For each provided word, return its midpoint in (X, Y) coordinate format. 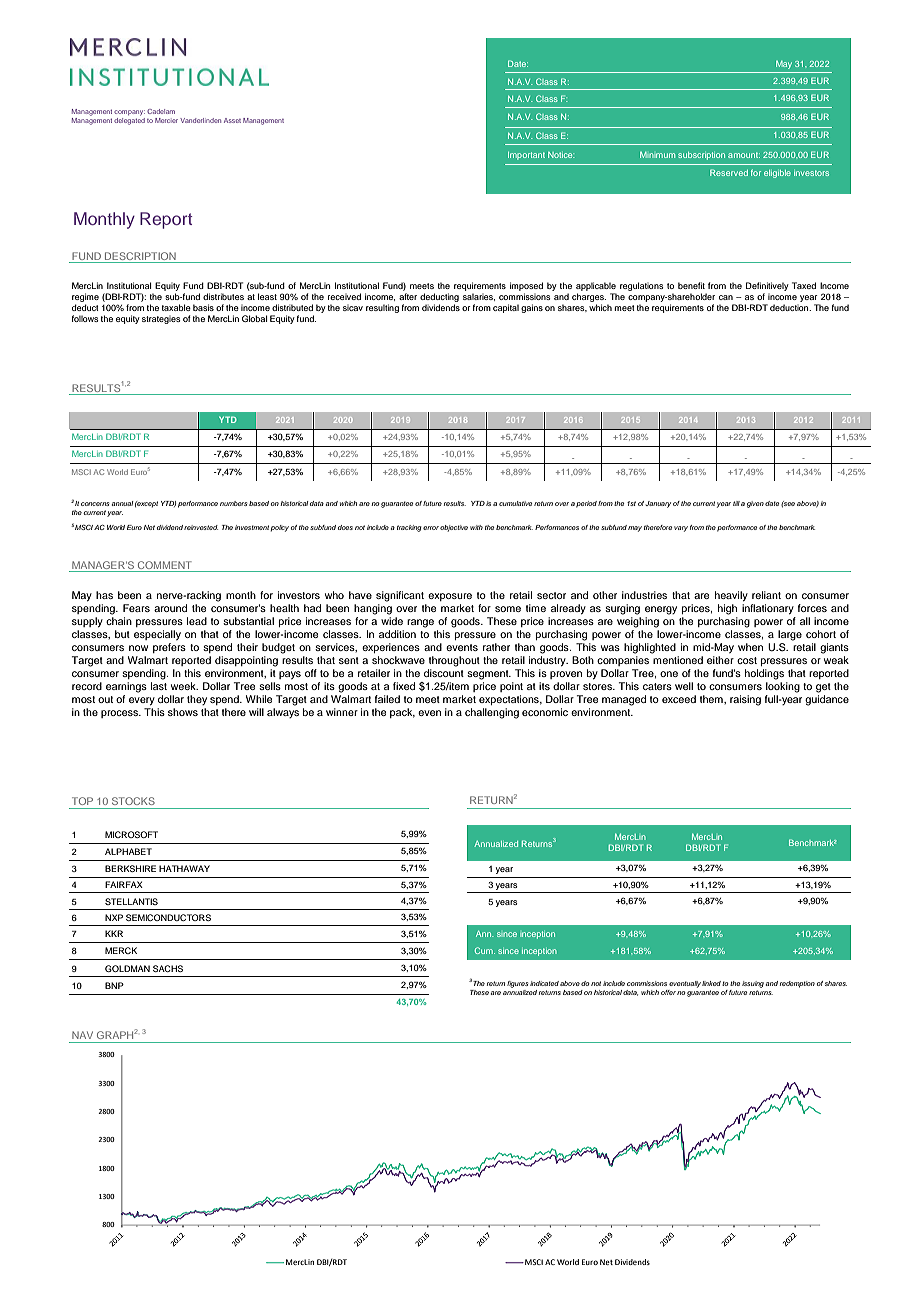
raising (745, 700)
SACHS (168, 968)
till (736, 503)
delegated (129, 121)
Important (526, 156)
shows (183, 712)
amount (744, 155)
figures (517, 984)
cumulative (515, 503)
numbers (233, 503)
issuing (754, 984)
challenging (492, 713)
